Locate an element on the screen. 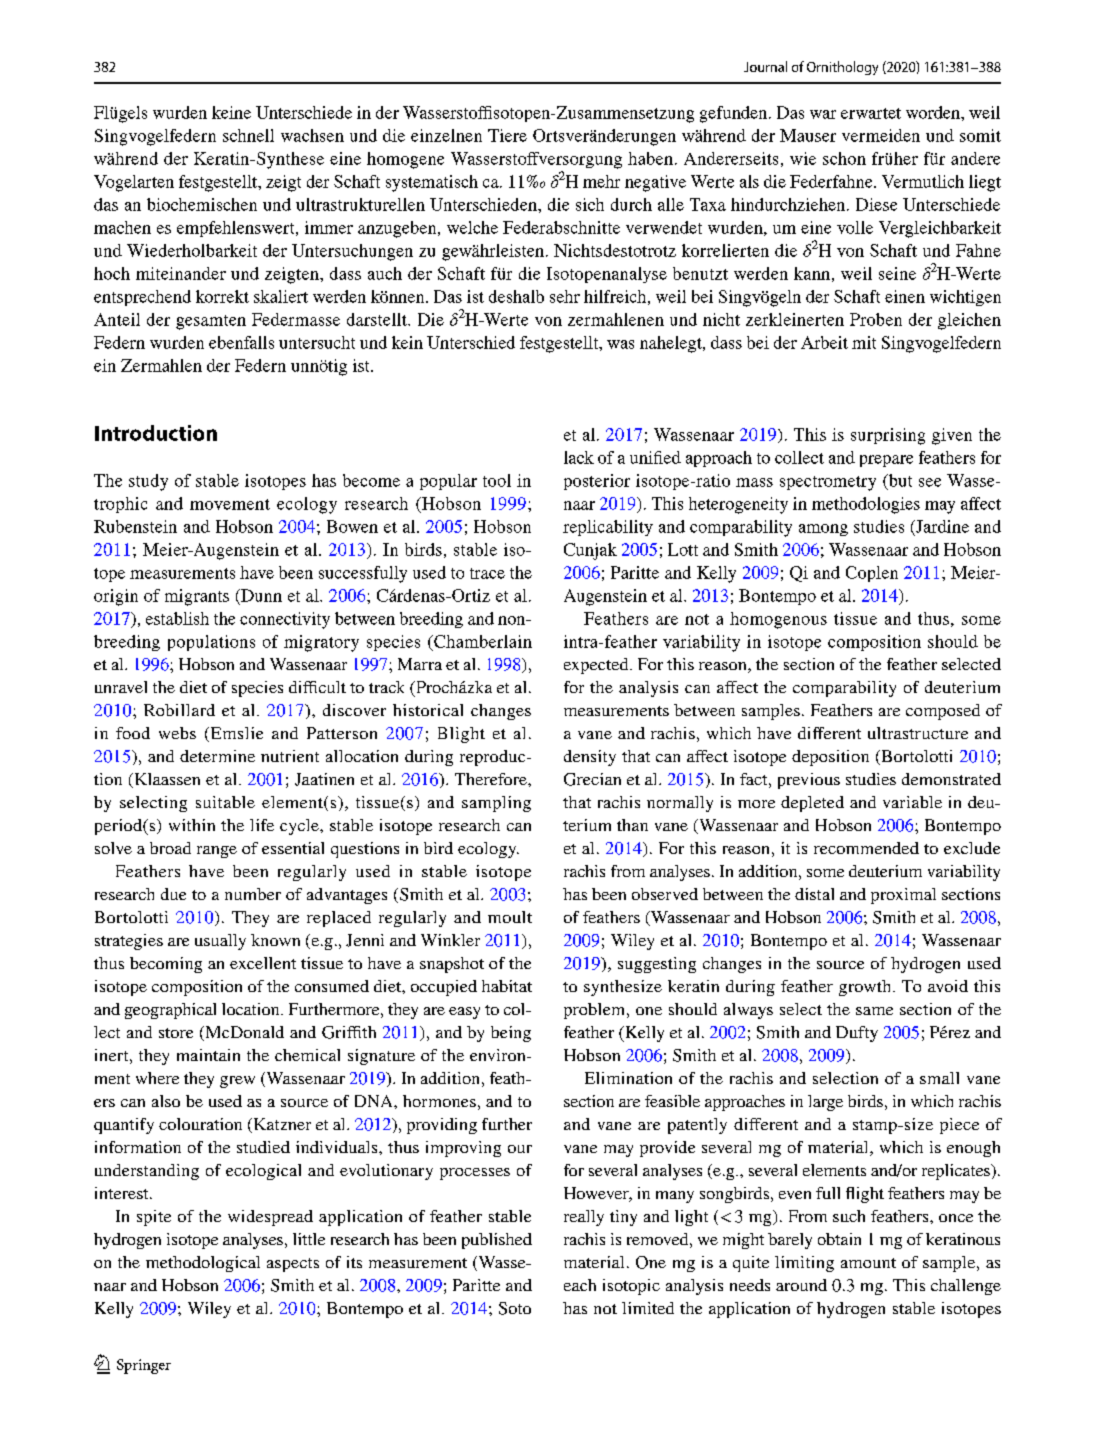 Image resolution: width=1095 pixels, height=1455 pixels. amount is located at coordinates (868, 1263).
